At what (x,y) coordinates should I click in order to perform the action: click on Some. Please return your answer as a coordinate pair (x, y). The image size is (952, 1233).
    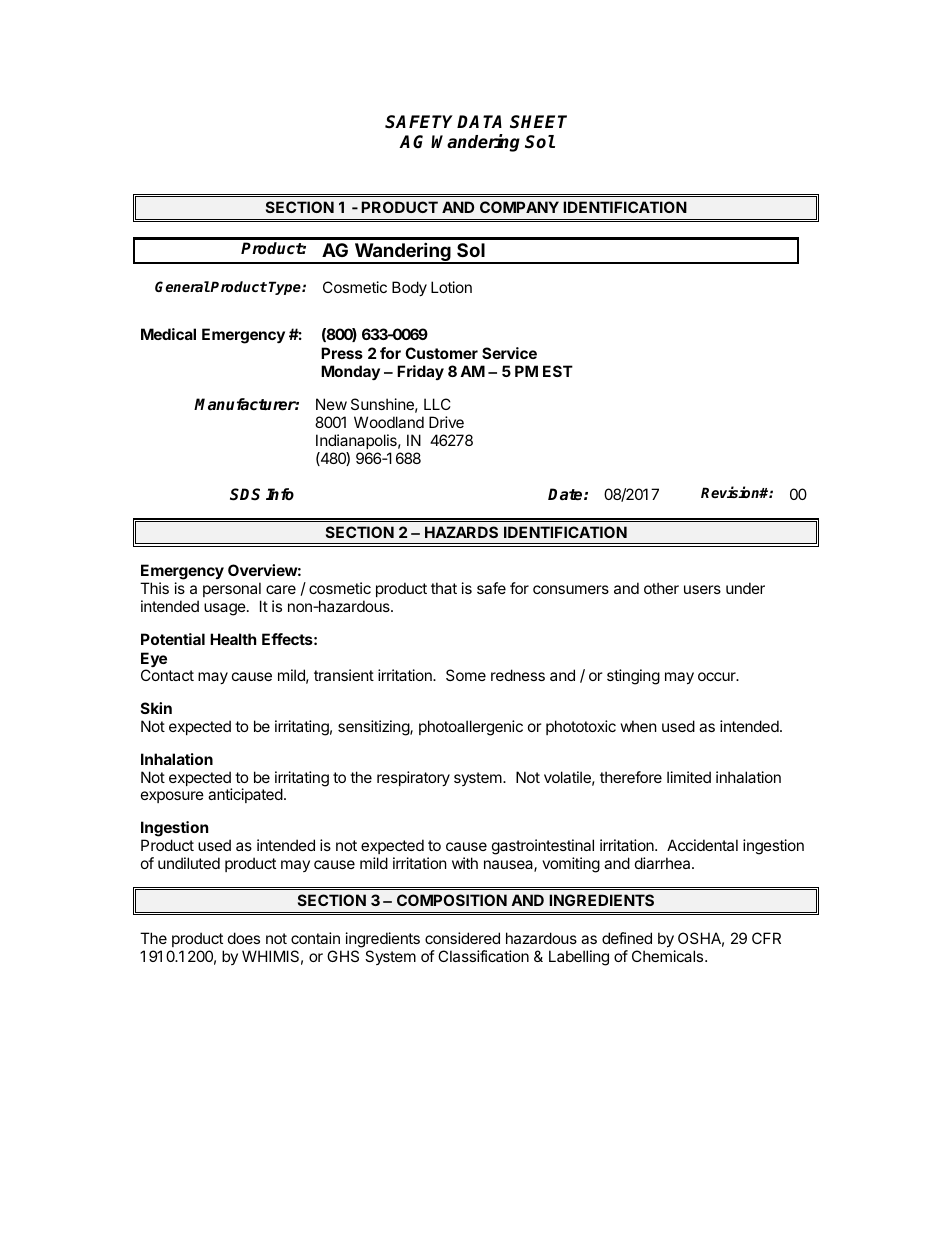
    Looking at the image, I should click on (466, 675).
